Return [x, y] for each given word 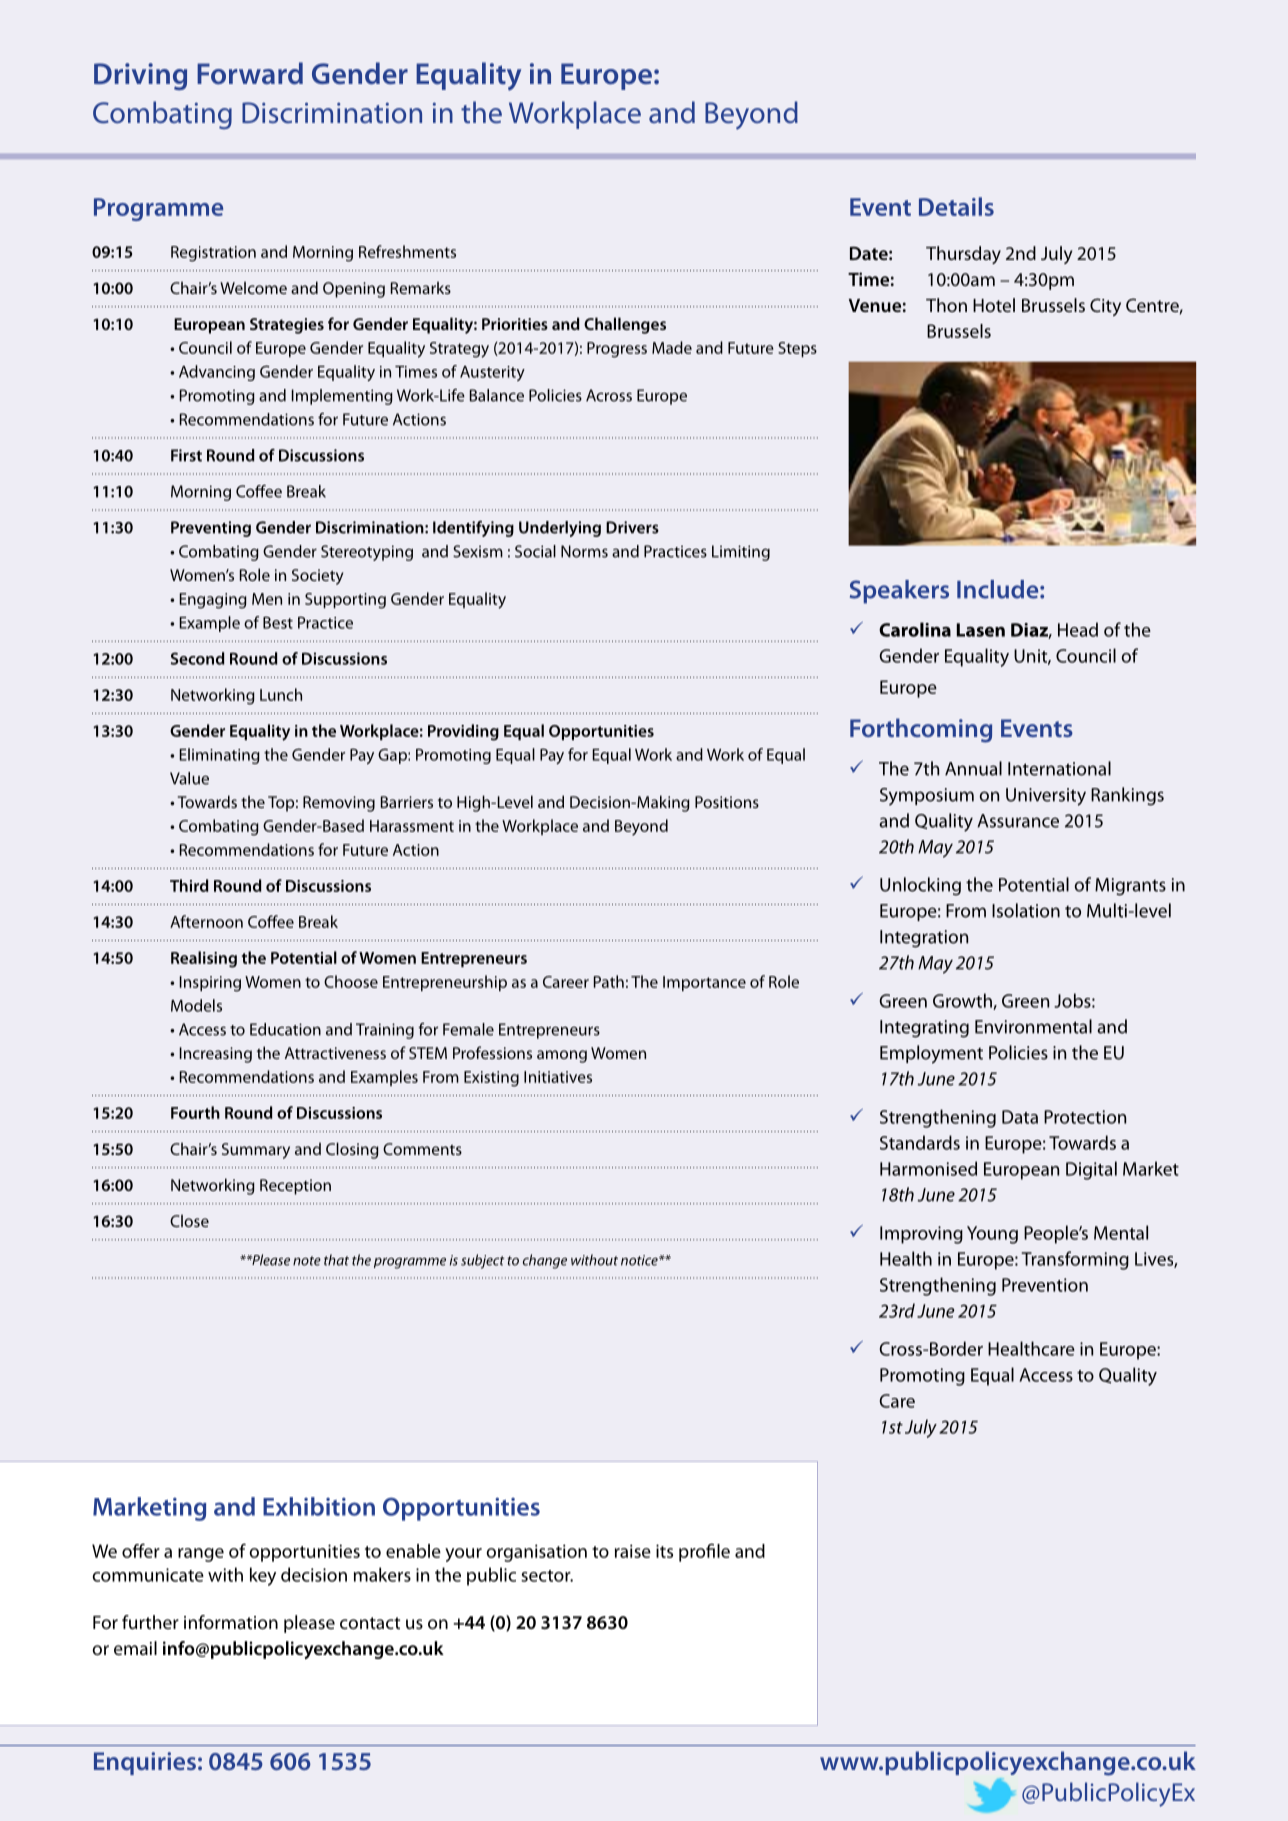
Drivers [632, 527]
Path [609, 981]
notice [640, 1260]
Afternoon [206, 921]
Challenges [625, 325]
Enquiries [145, 1763]
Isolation [1026, 910]
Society [317, 577]
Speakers [899, 592]
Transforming [1075, 1260]
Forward [250, 73]
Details [956, 206]
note [307, 1261]
